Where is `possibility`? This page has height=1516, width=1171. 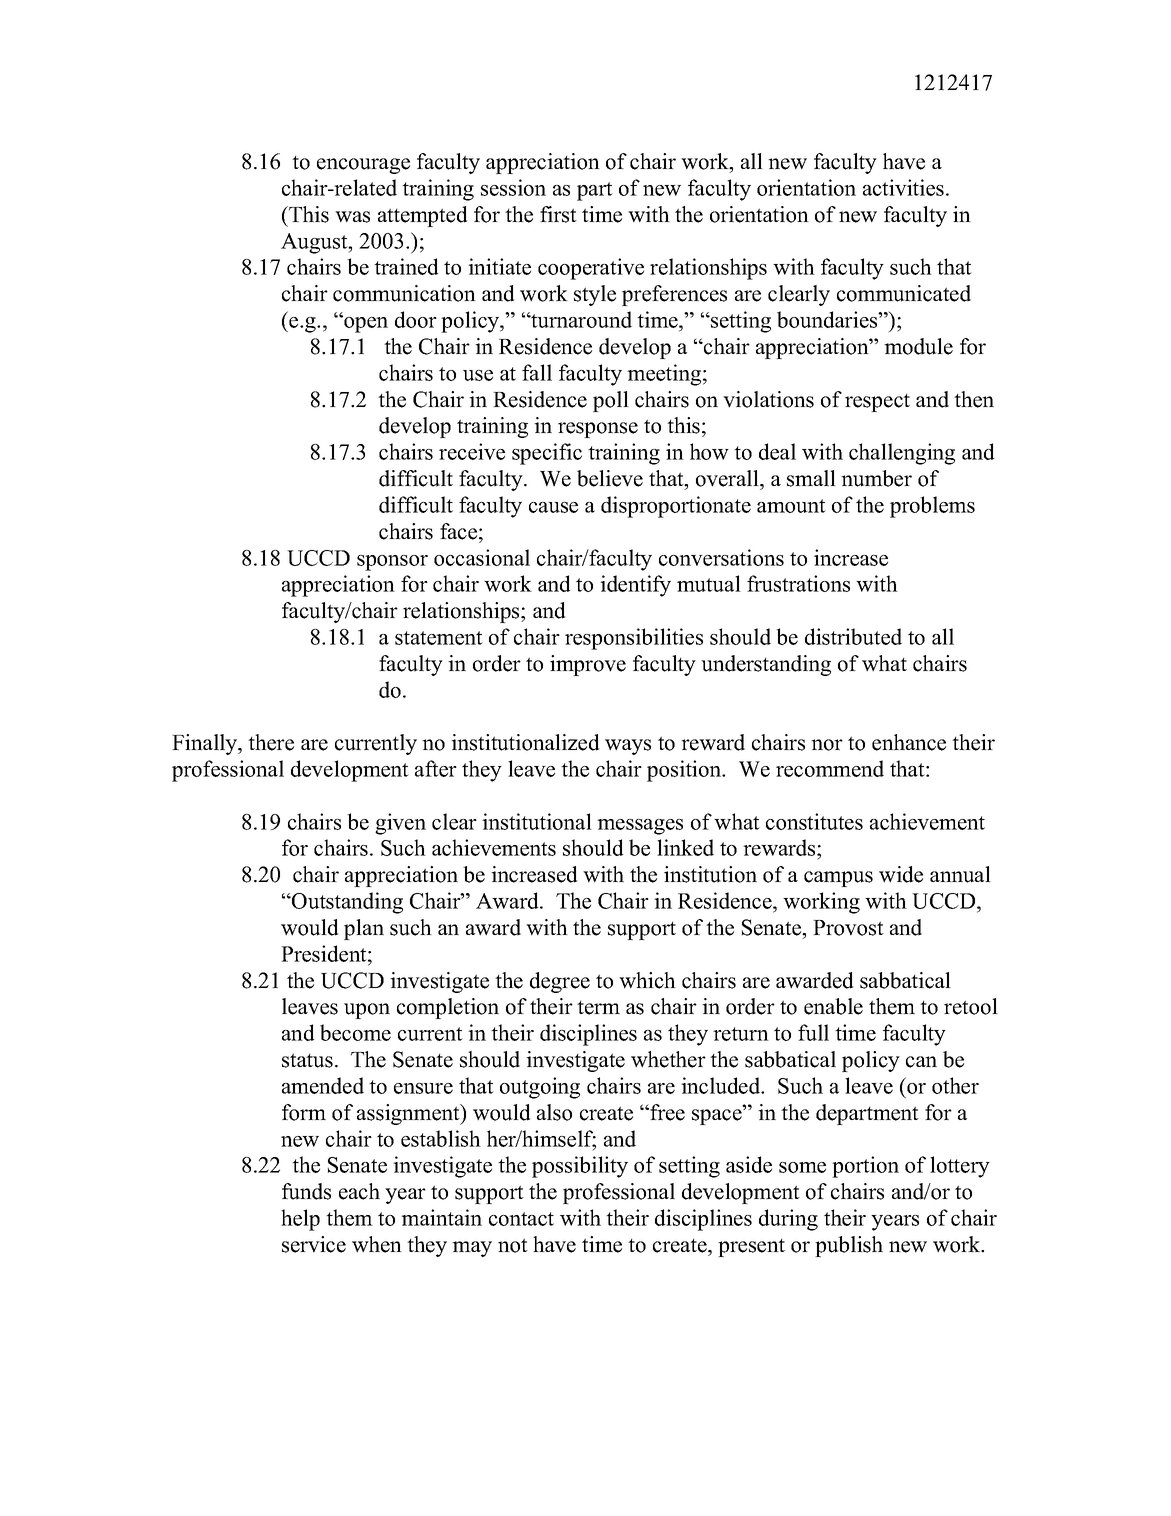
possibility is located at coordinates (580, 1167).
